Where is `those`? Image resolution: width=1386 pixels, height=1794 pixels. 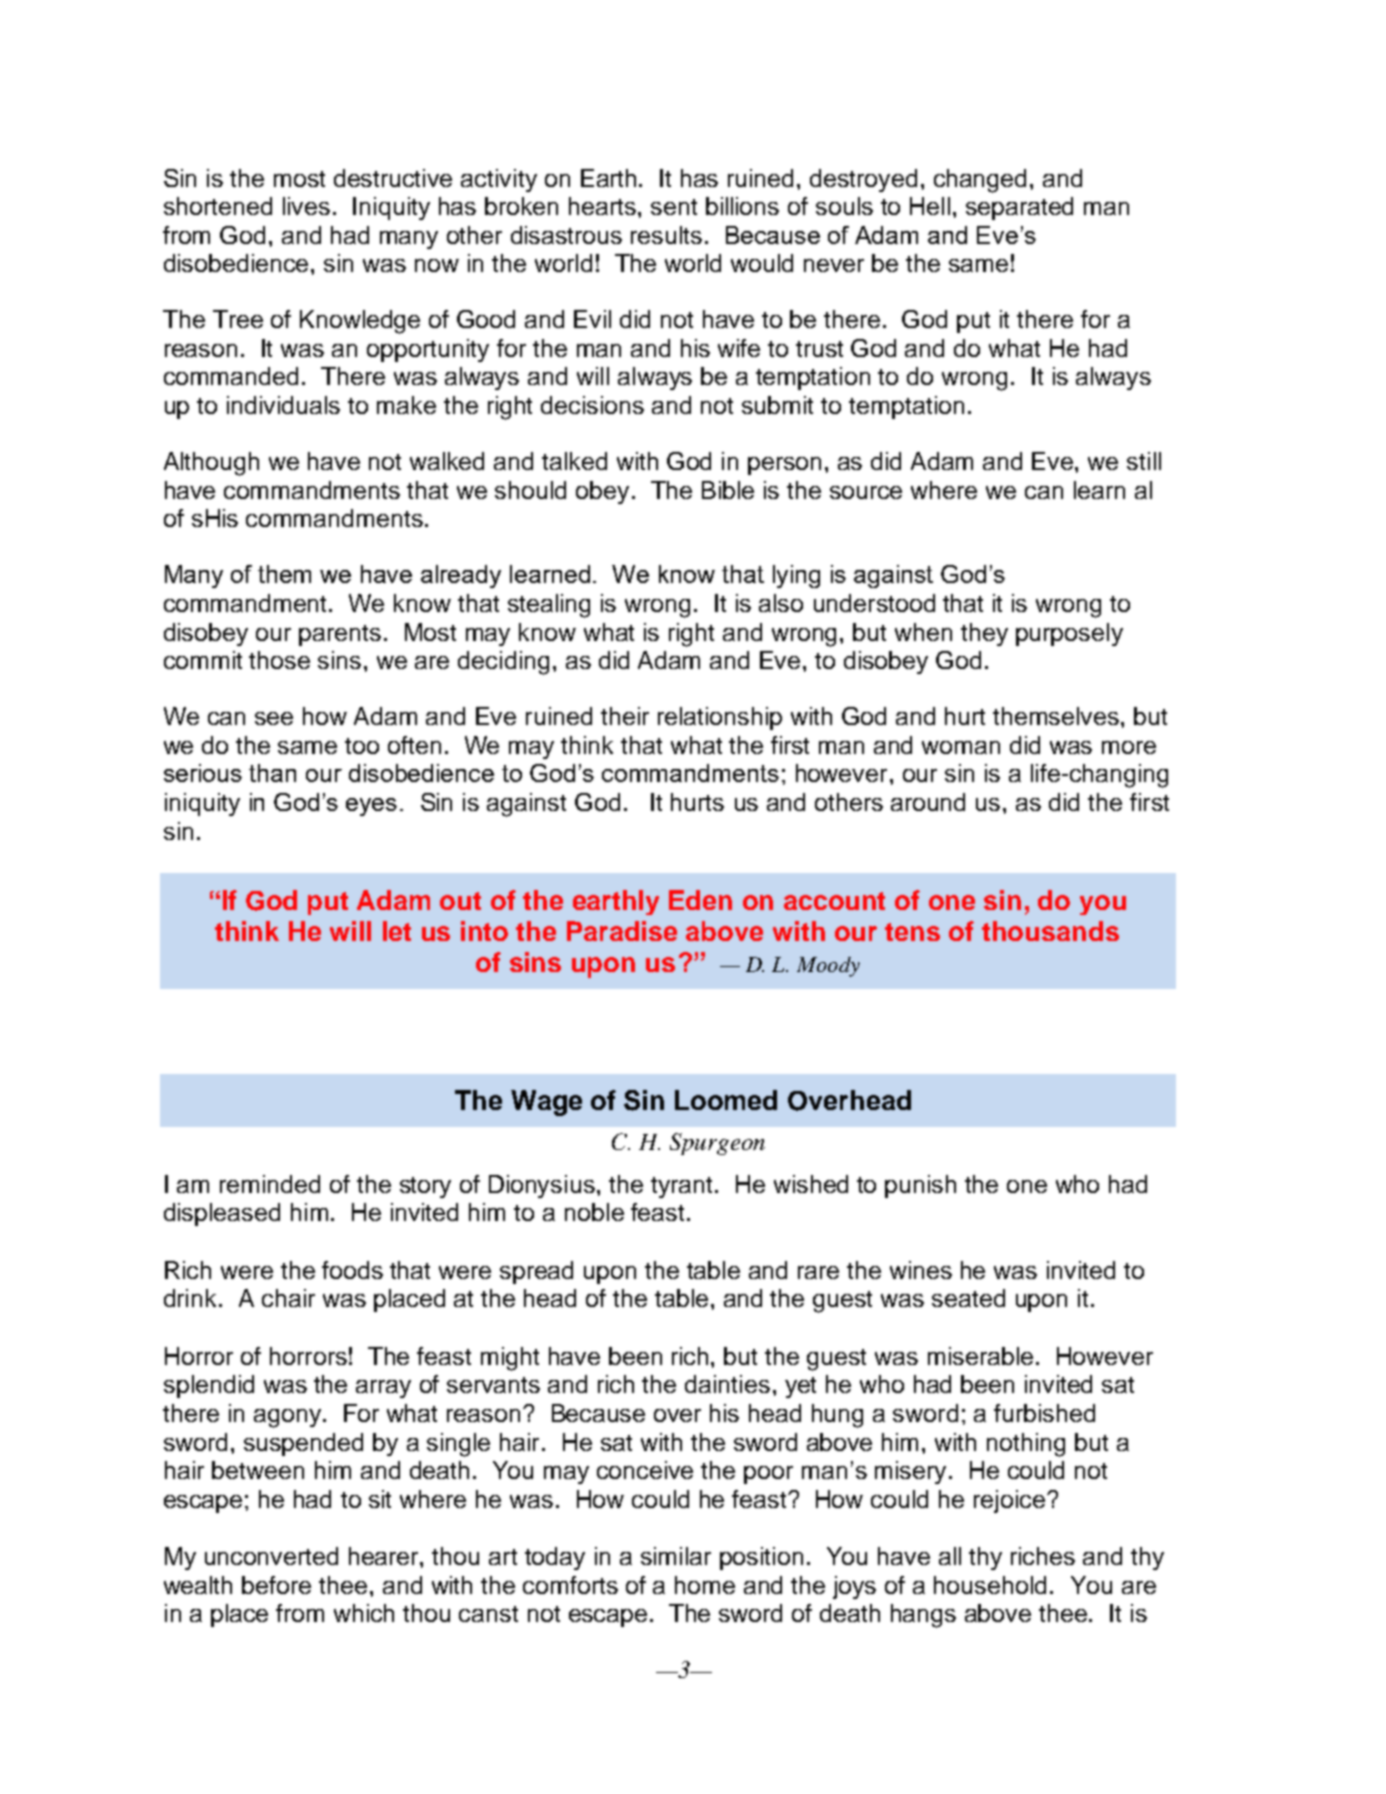 those is located at coordinates (279, 660).
